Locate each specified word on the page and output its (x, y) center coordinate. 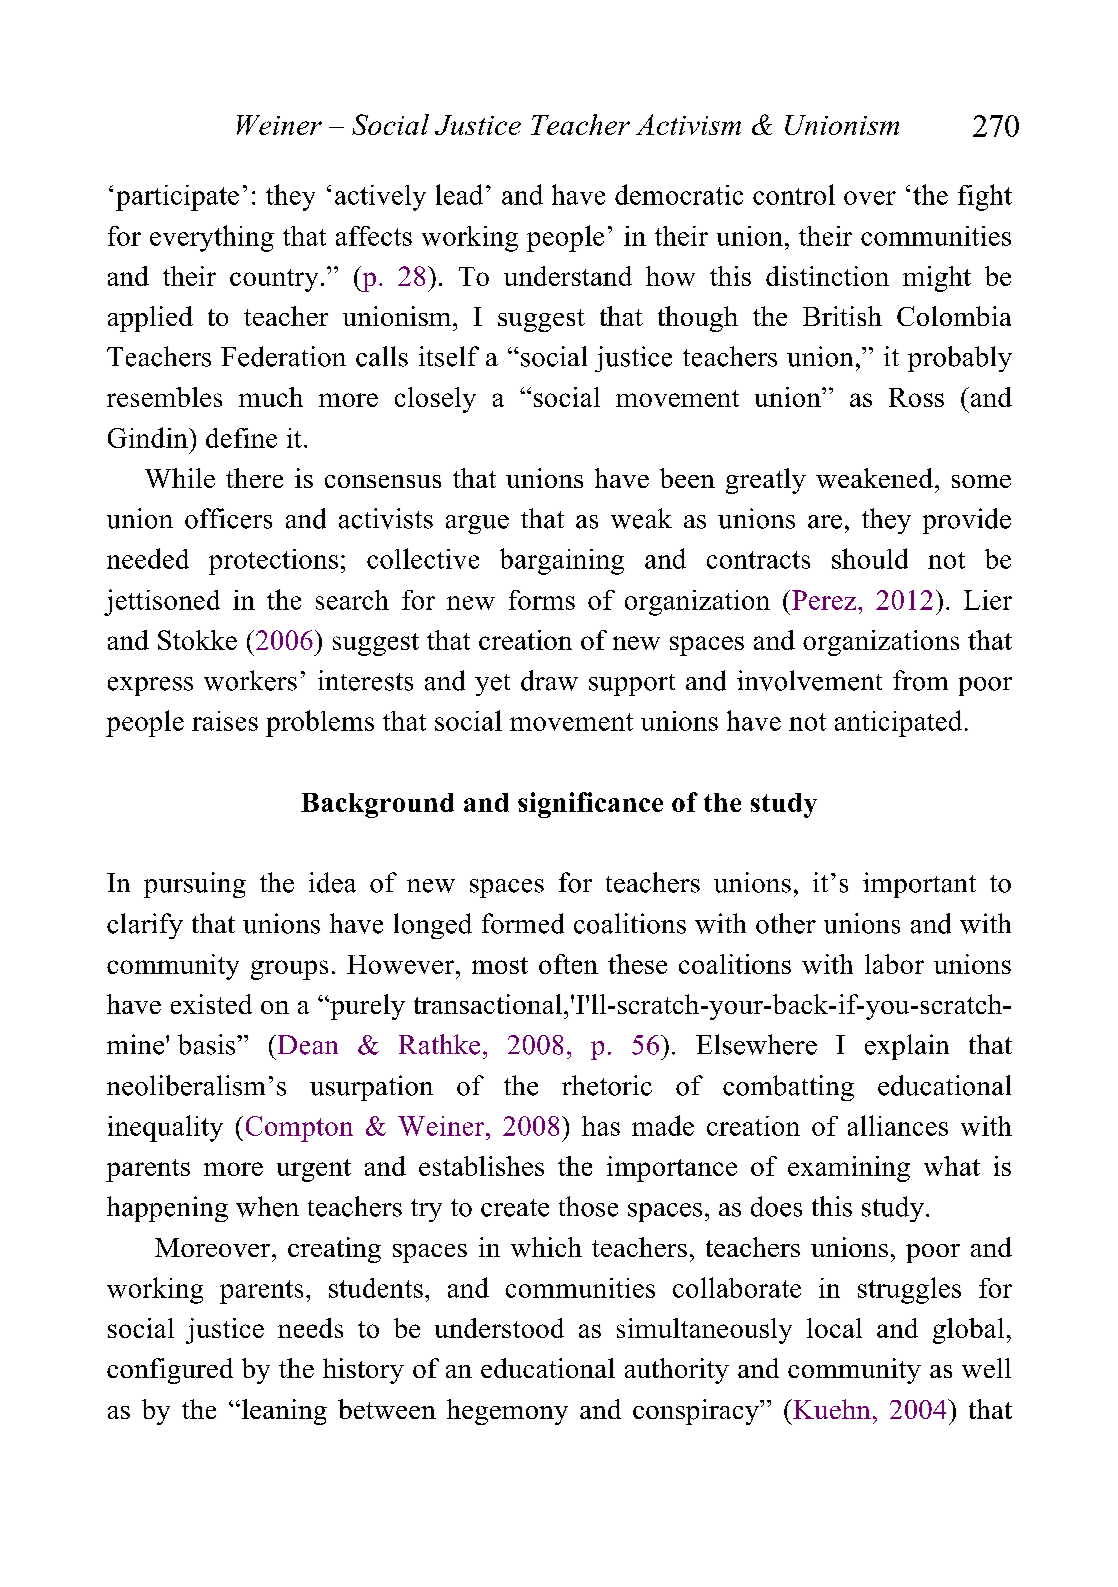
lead (459, 194)
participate (177, 198)
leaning (284, 1412)
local (834, 1328)
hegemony (507, 1412)
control (794, 194)
